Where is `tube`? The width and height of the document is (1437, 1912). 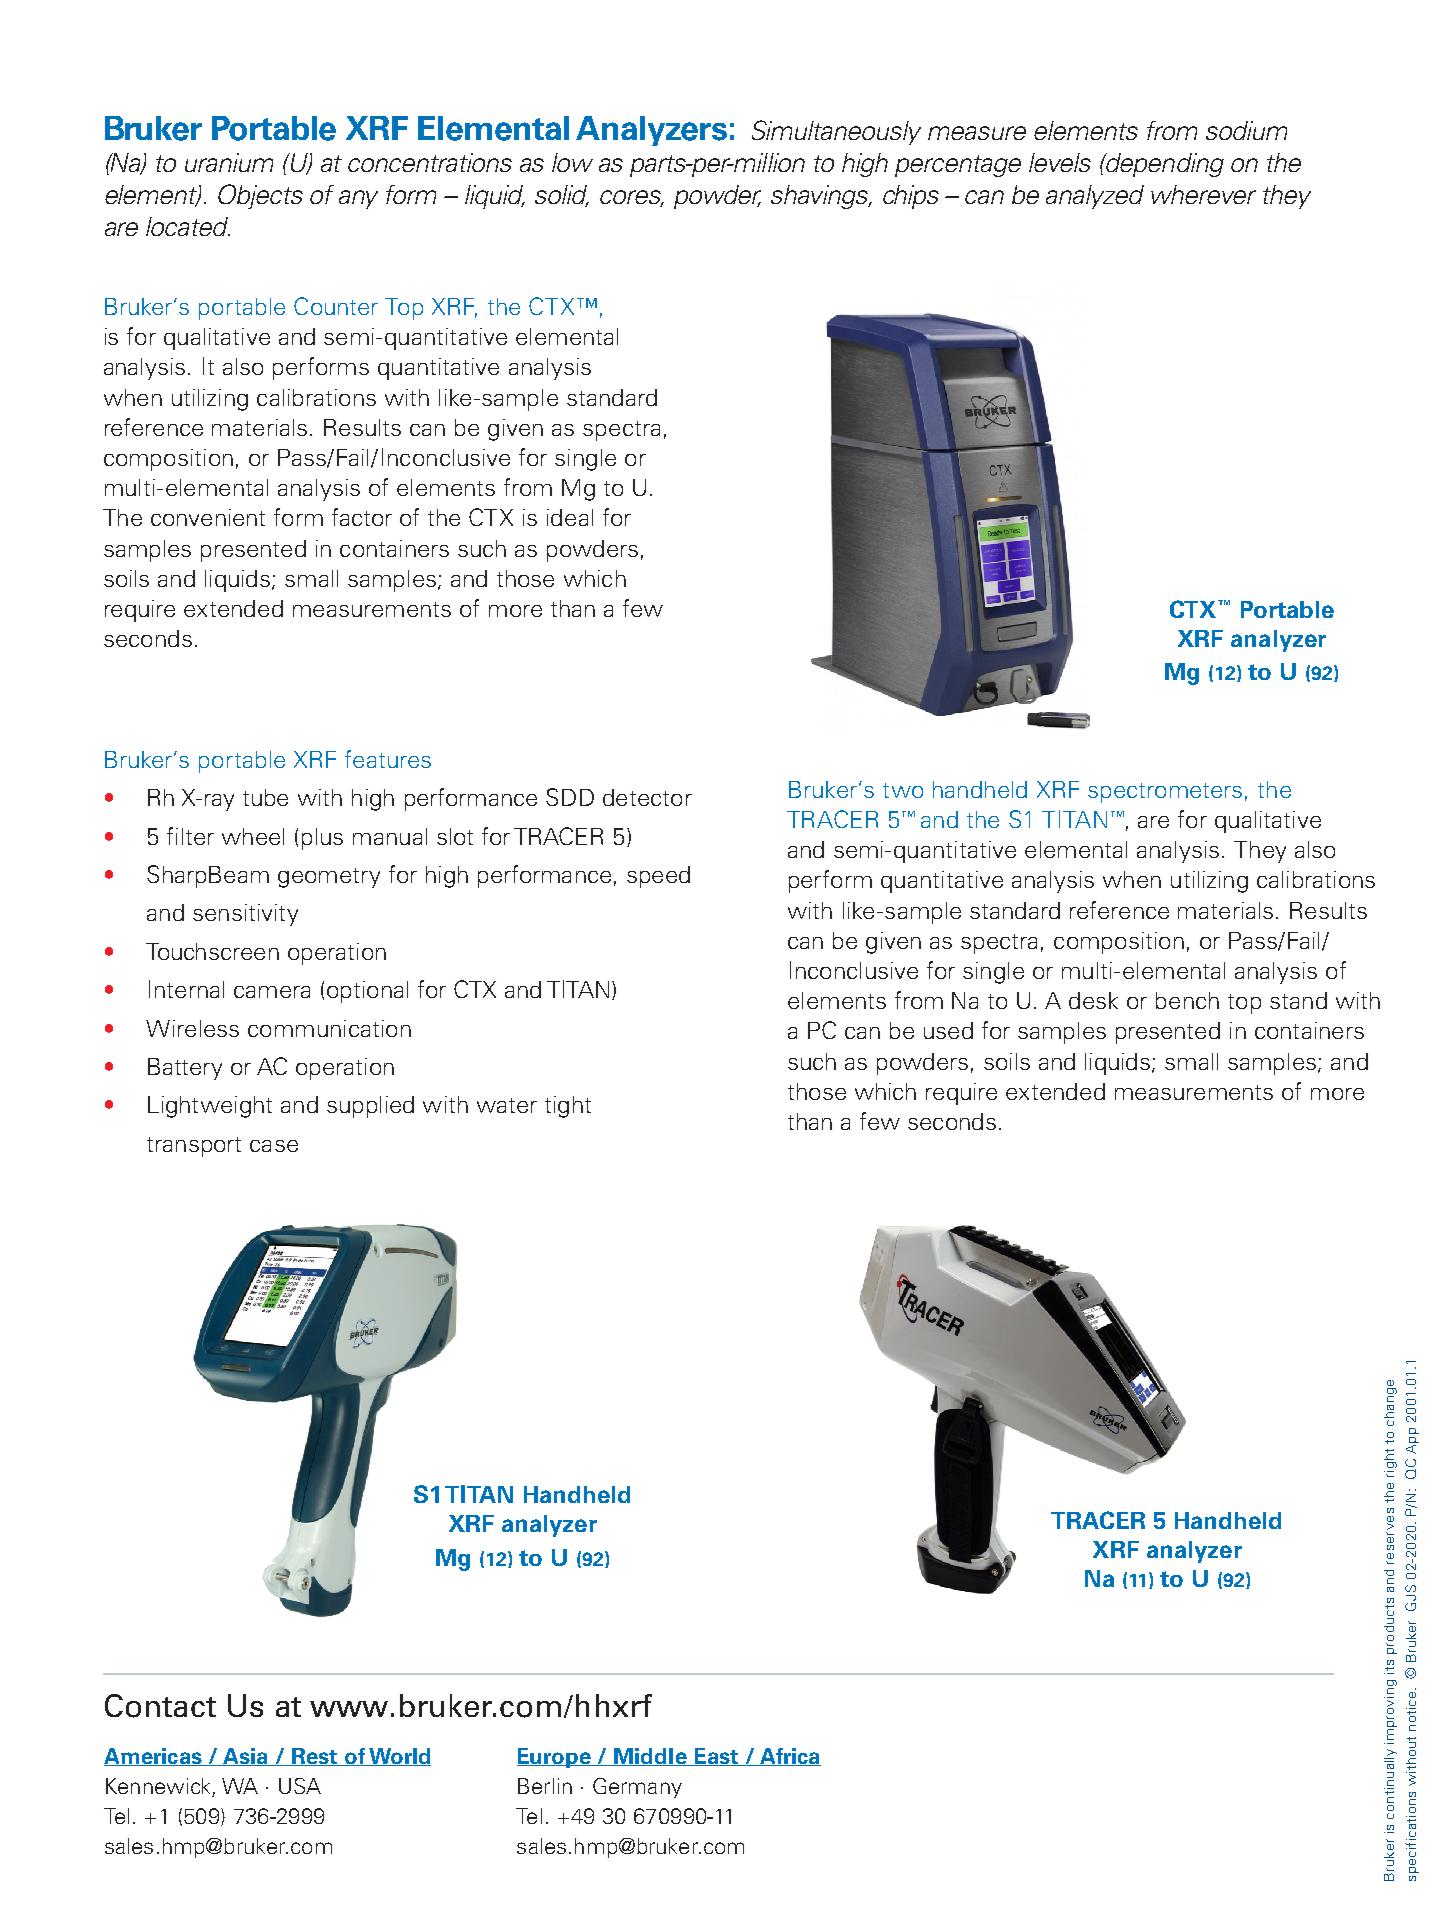
tube is located at coordinates (265, 797).
